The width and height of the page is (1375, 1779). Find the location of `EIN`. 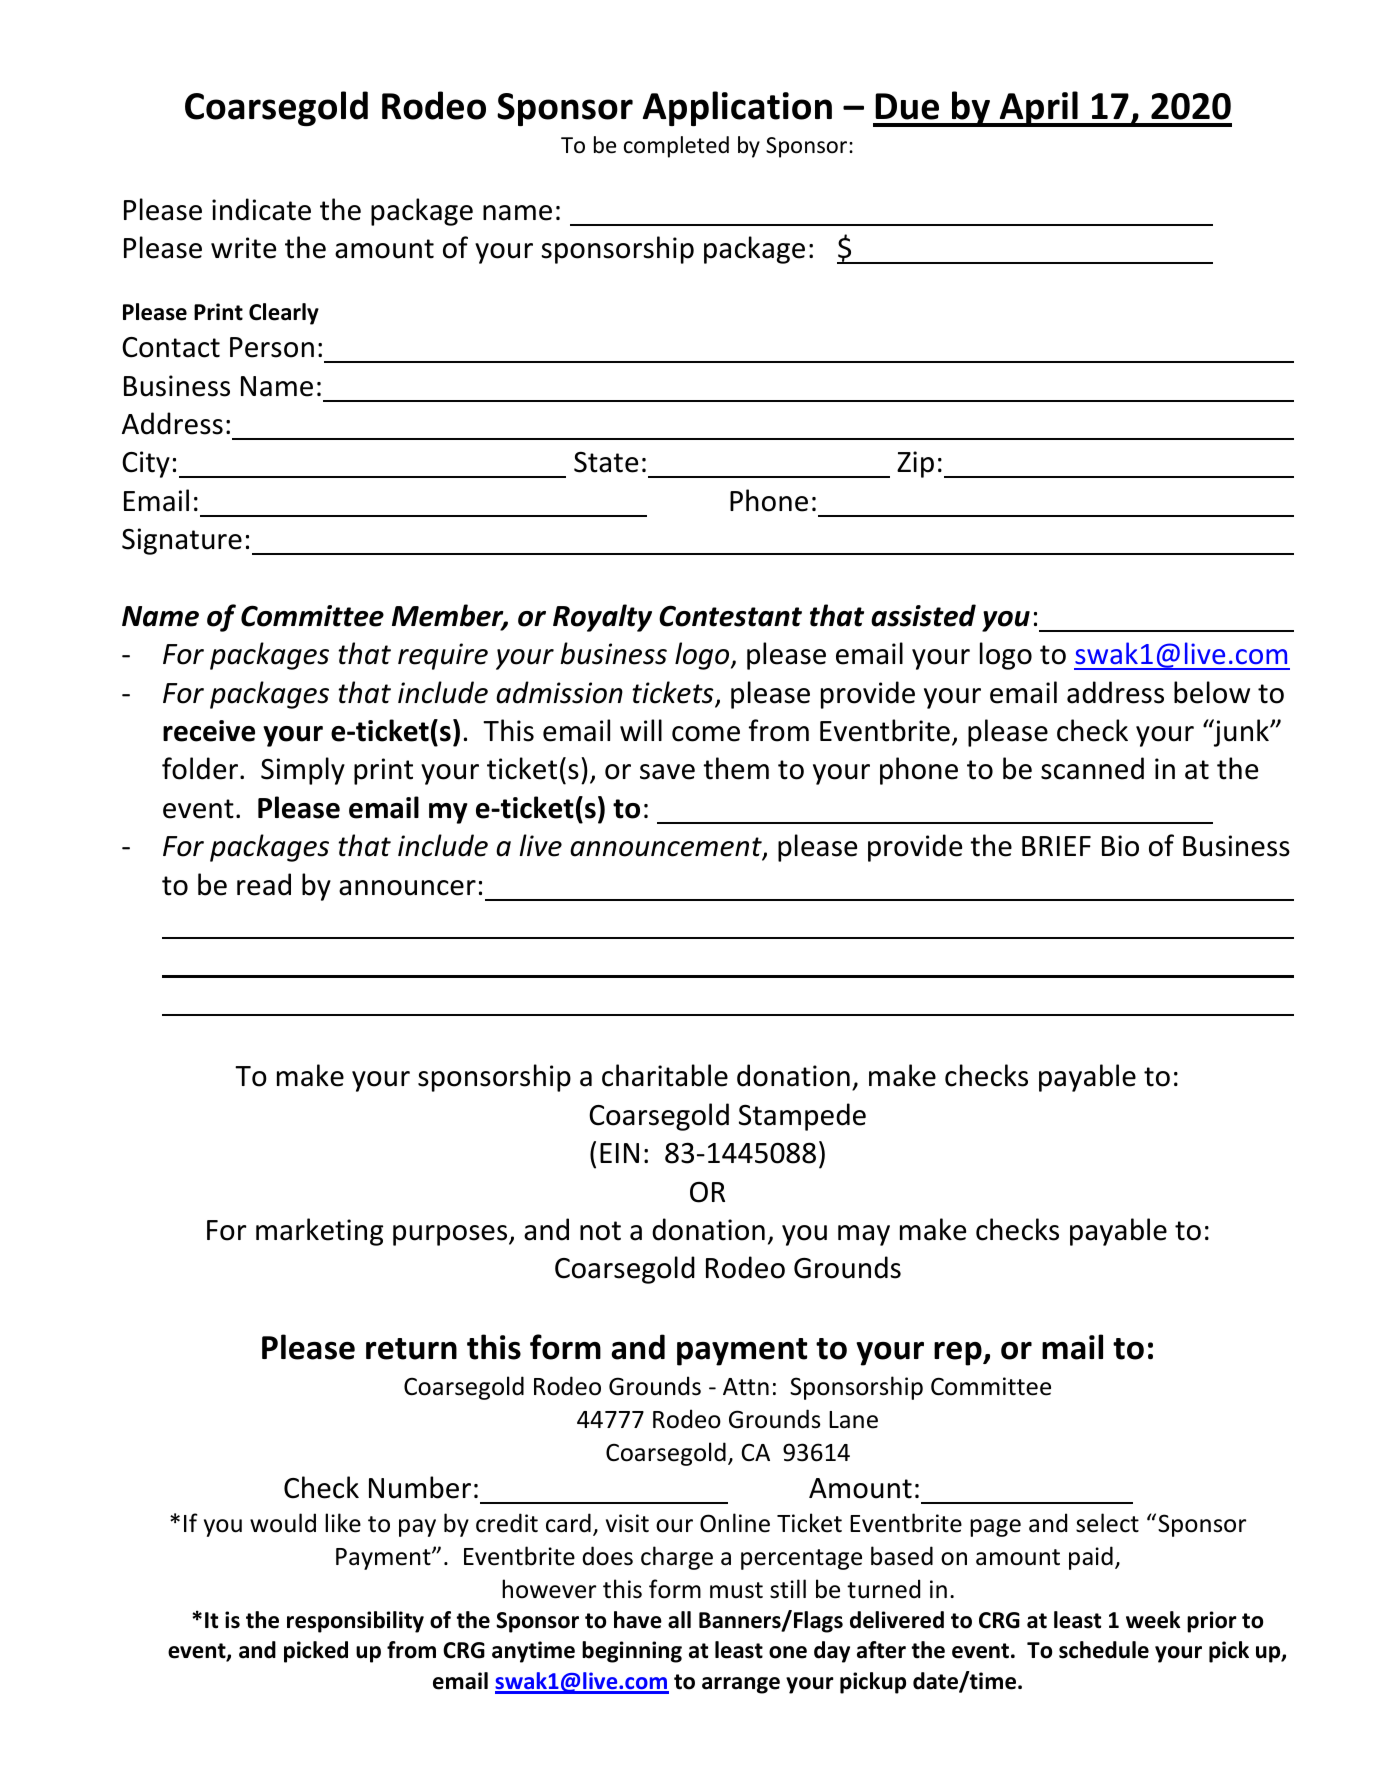

EIN is located at coordinates (619, 1153).
